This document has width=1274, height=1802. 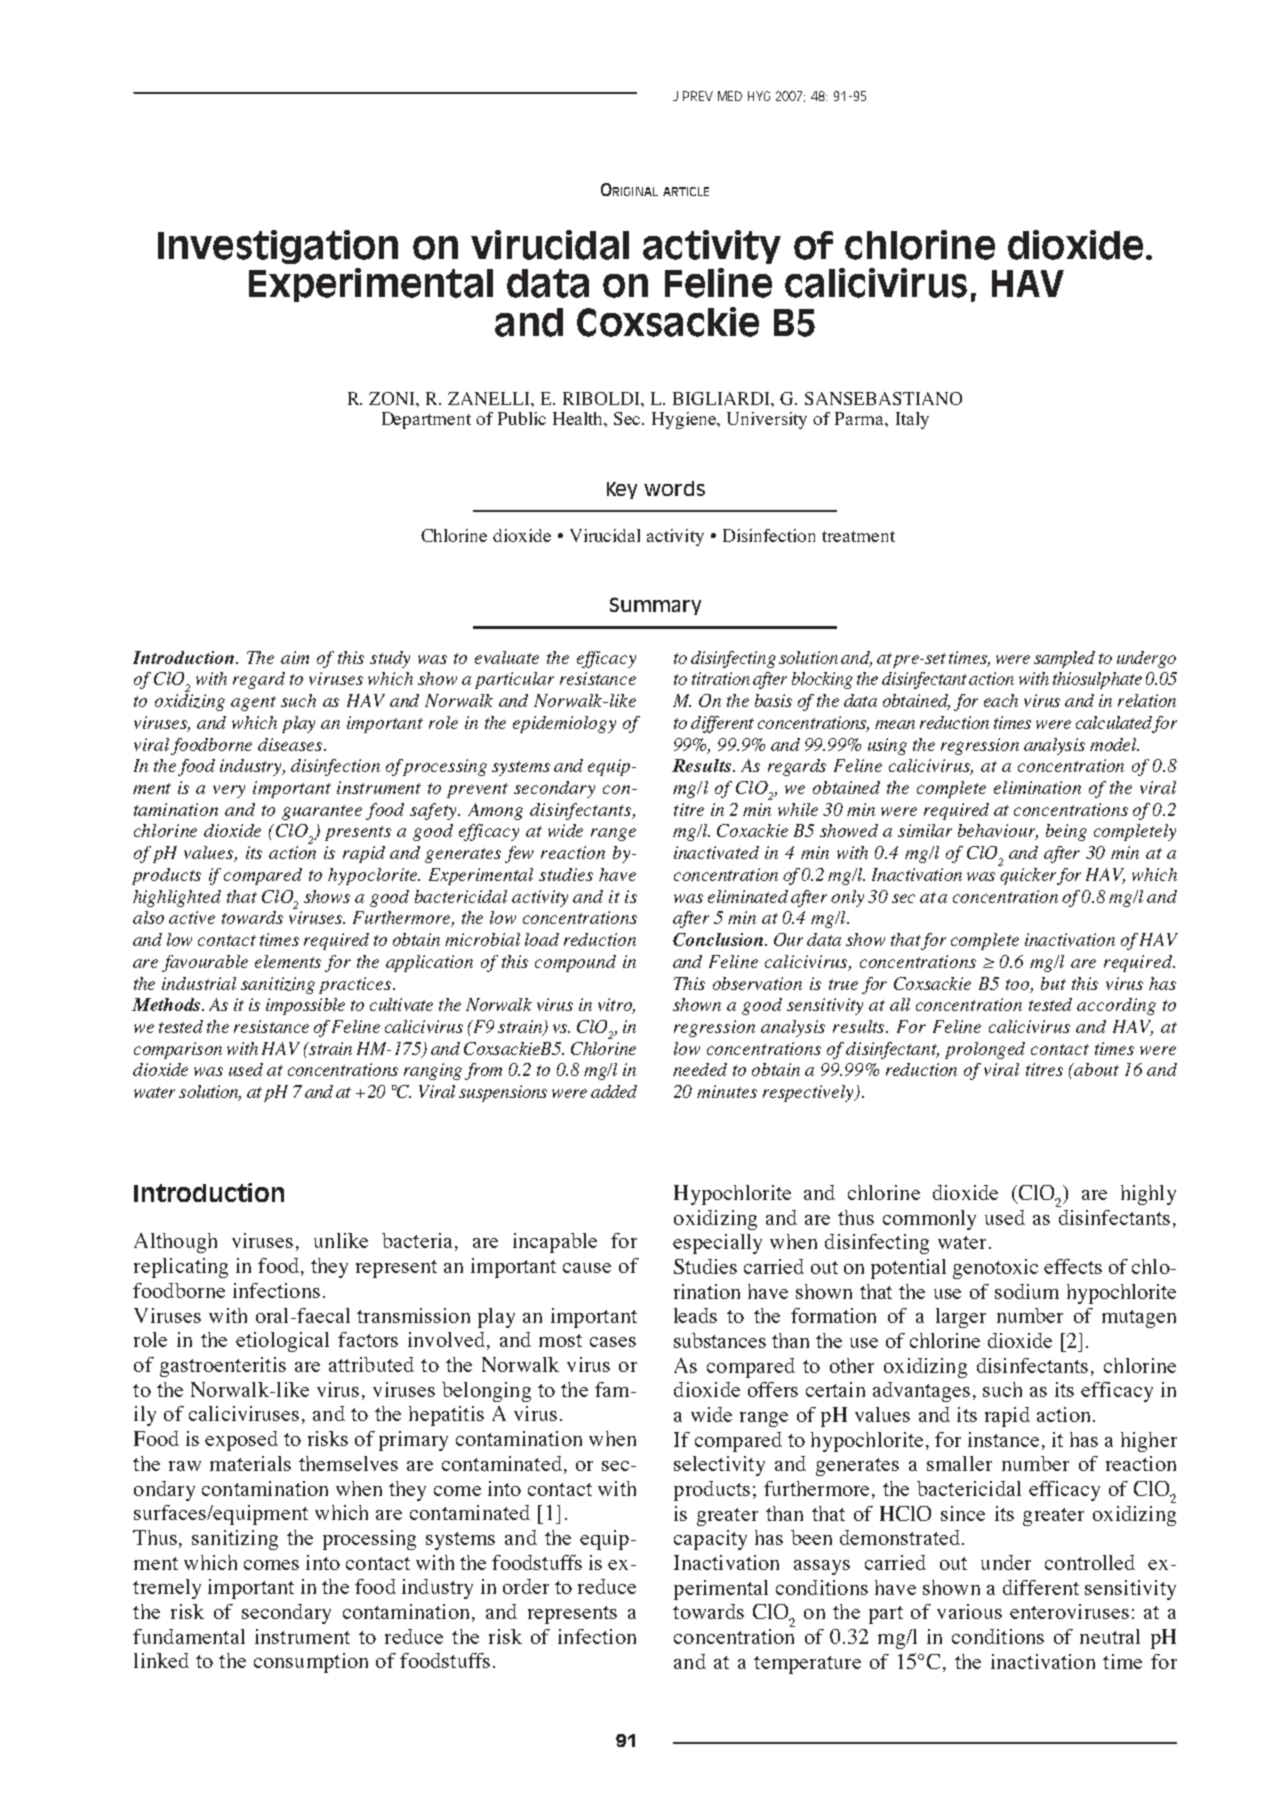 I want to click on capacity, so click(x=710, y=1540).
